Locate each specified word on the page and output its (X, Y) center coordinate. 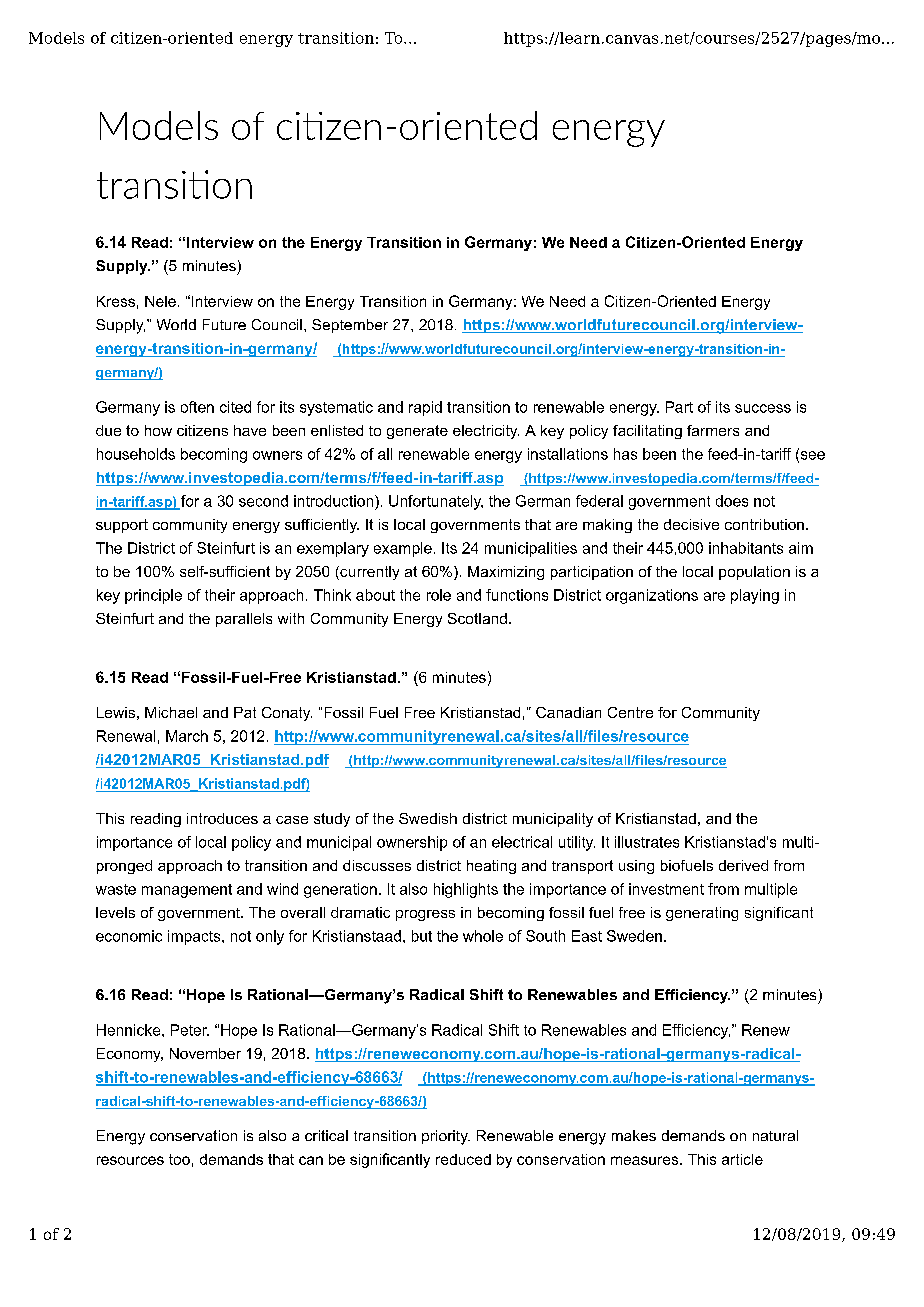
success (763, 408)
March (187, 736)
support (122, 526)
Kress (116, 301)
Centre (630, 712)
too (179, 1159)
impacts (195, 937)
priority (446, 1137)
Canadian (568, 712)
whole (483, 936)
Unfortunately (436, 502)
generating (702, 914)
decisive (691, 524)
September (350, 326)
